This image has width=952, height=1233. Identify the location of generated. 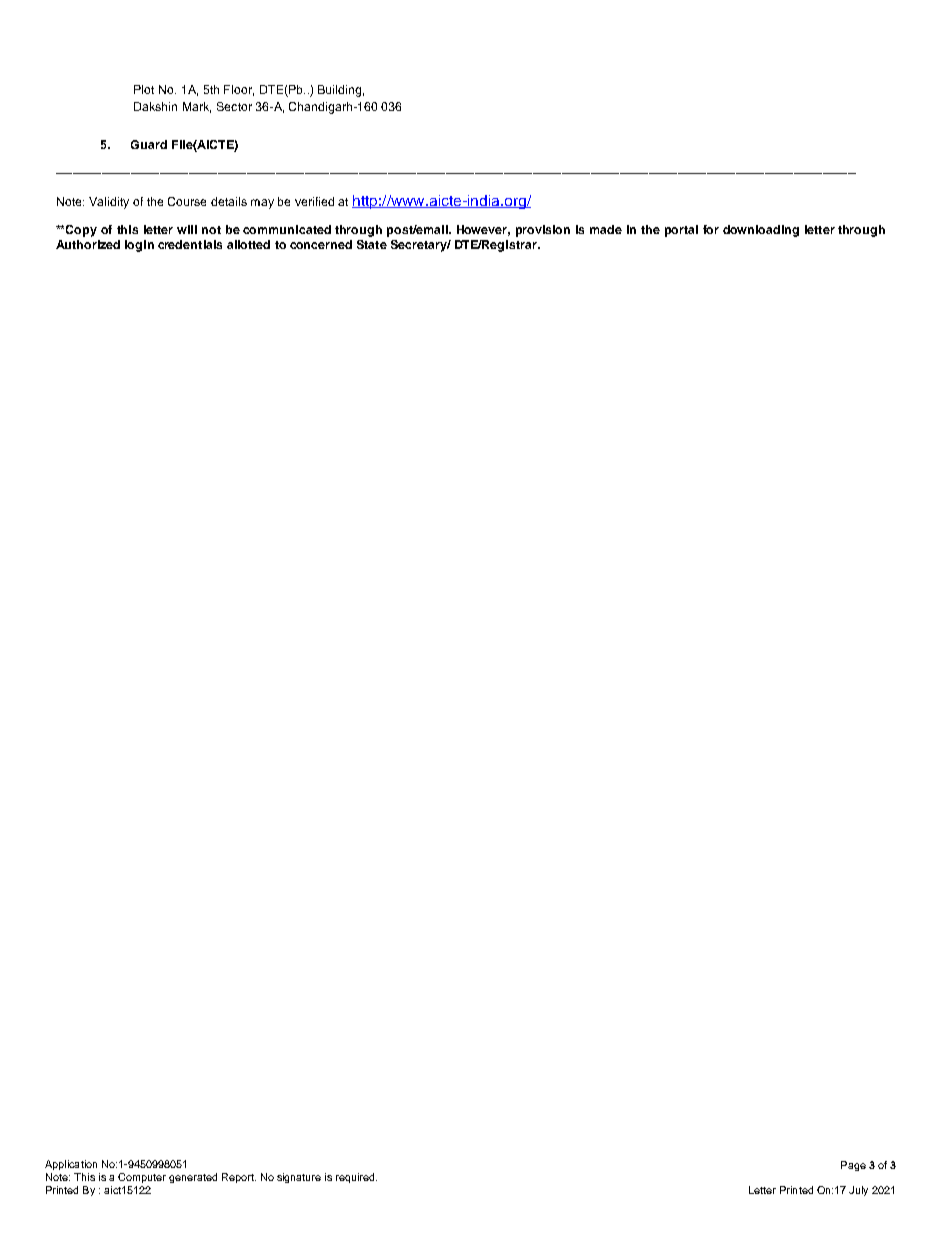
(193, 1178).
